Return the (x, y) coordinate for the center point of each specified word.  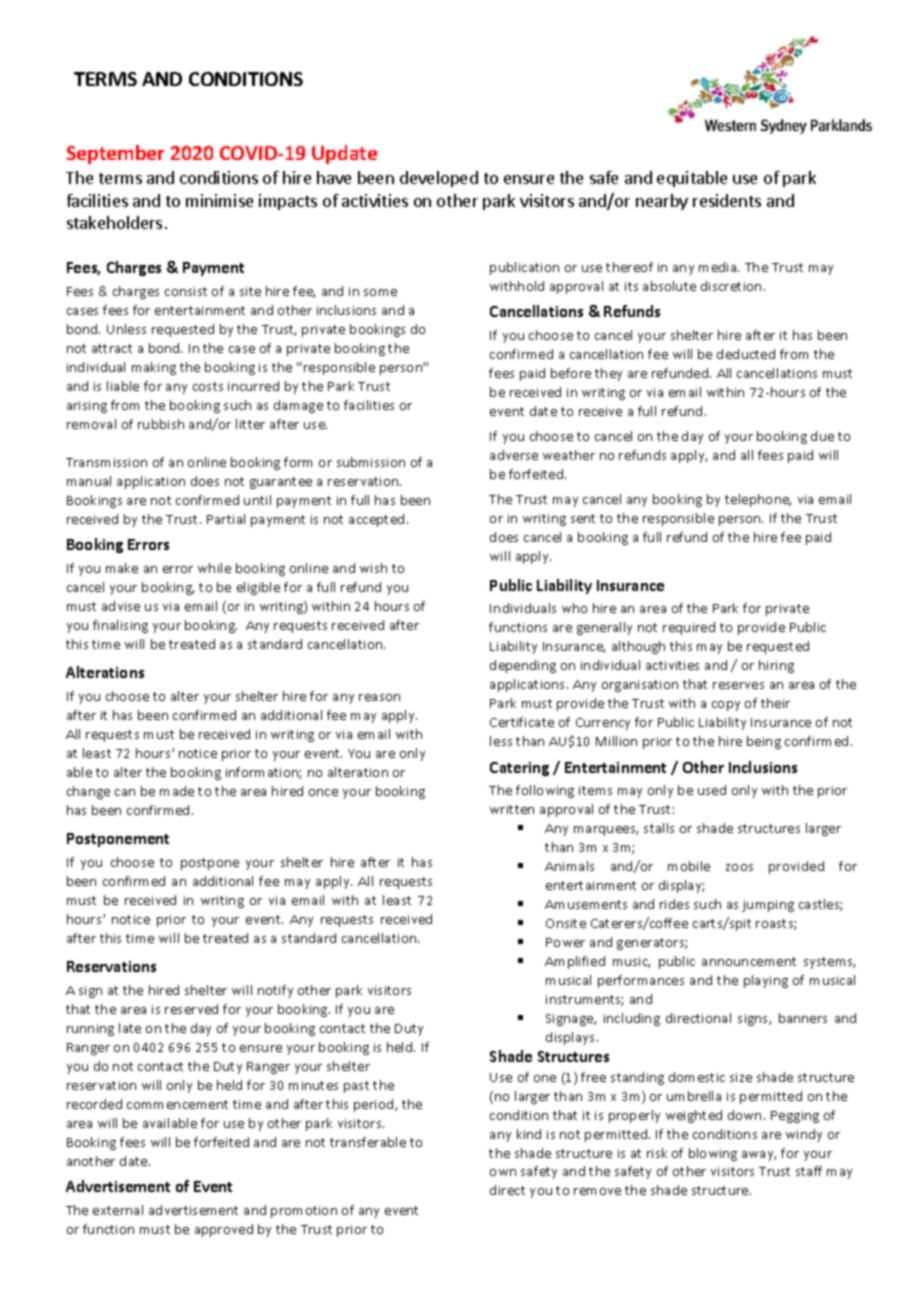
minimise (219, 200)
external (118, 1210)
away (759, 1156)
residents (727, 200)
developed (439, 179)
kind (529, 1134)
